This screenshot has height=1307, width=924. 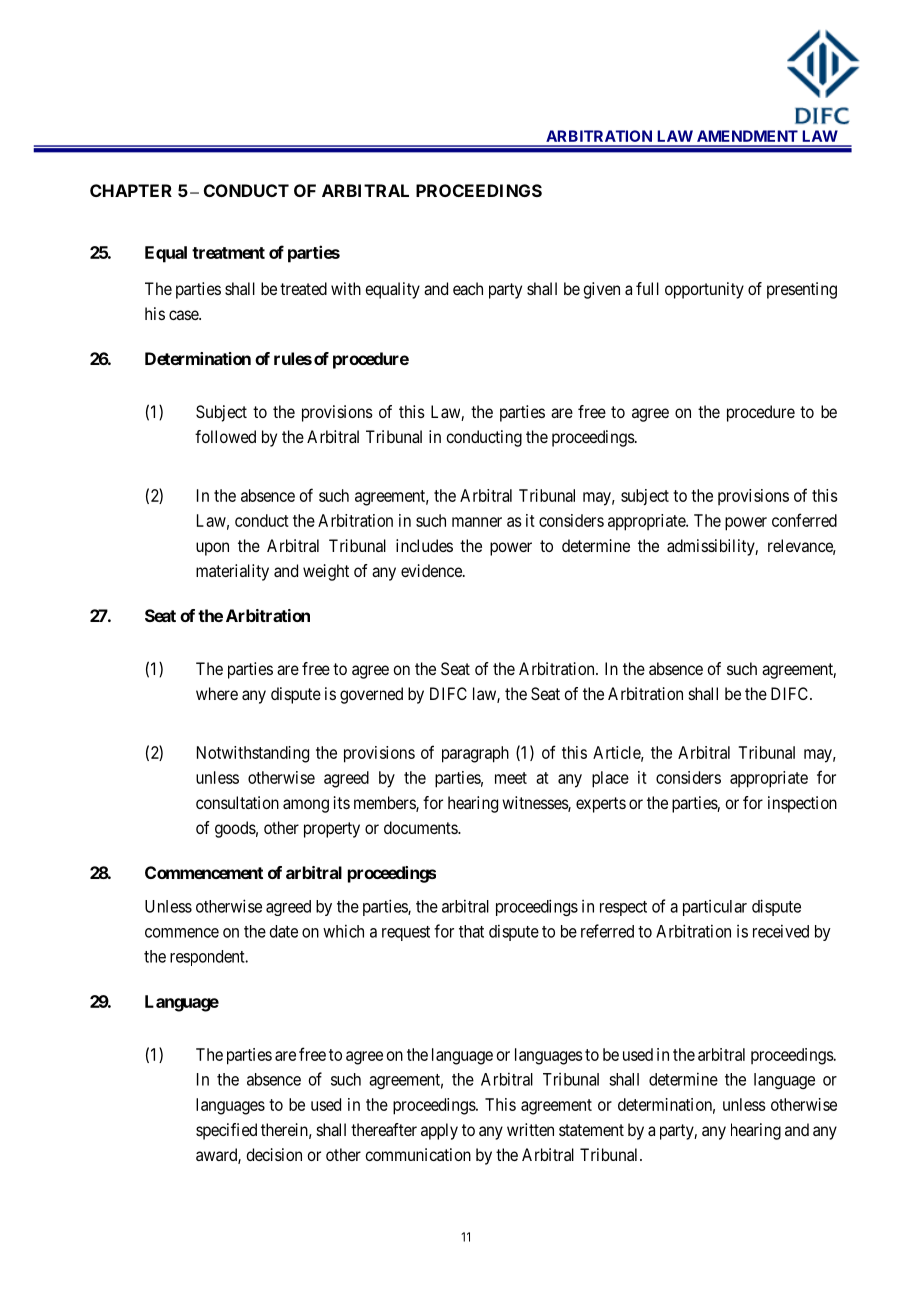 I want to click on where, so click(x=217, y=693).
